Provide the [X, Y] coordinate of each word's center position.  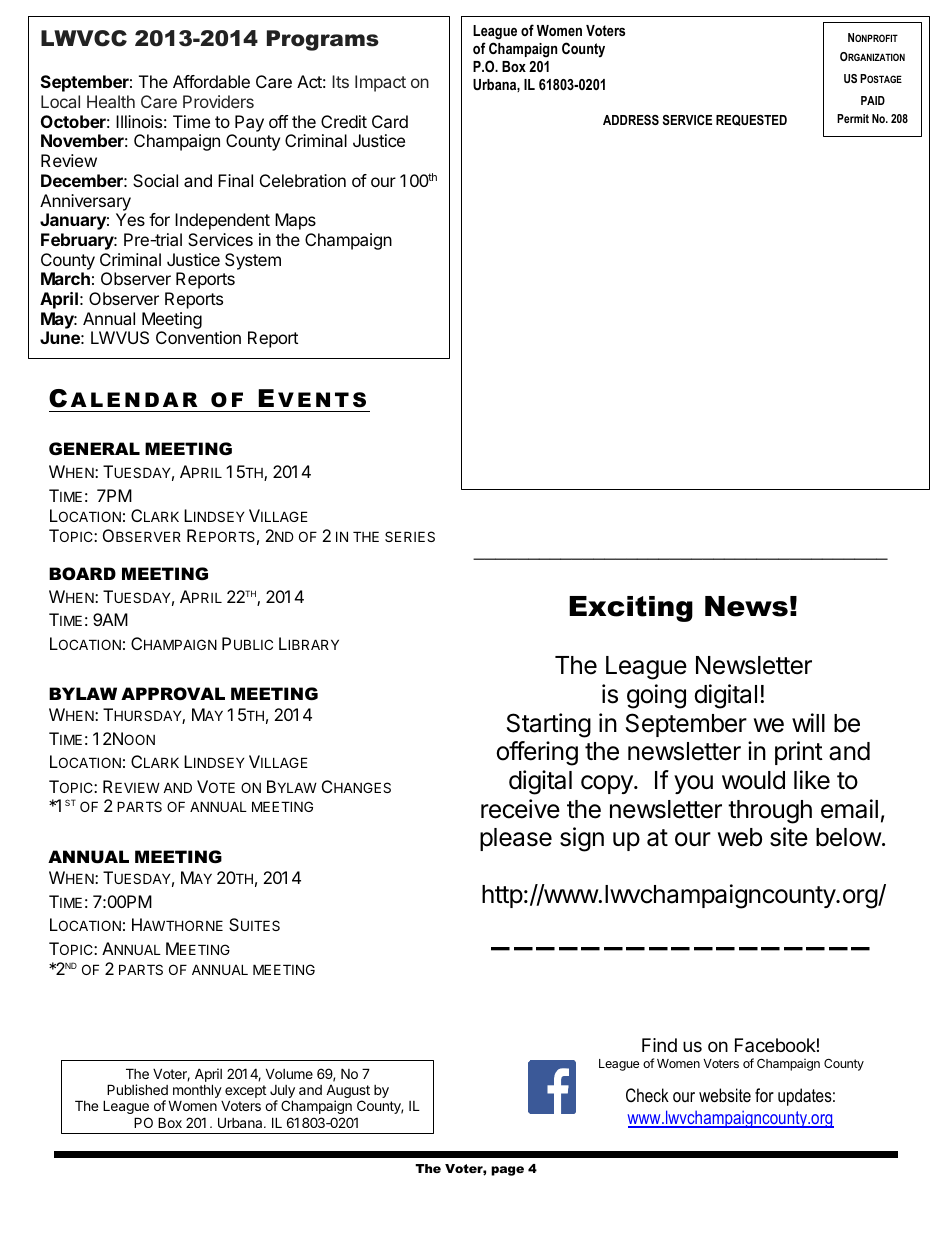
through [770, 812]
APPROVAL [173, 693]
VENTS [322, 400]
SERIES [410, 536]
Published [137, 1089]
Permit [853, 118]
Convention [198, 337]
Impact [380, 83]
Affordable [211, 81]
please [516, 839]
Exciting [631, 609]
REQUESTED [751, 120]
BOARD [82, 573]
